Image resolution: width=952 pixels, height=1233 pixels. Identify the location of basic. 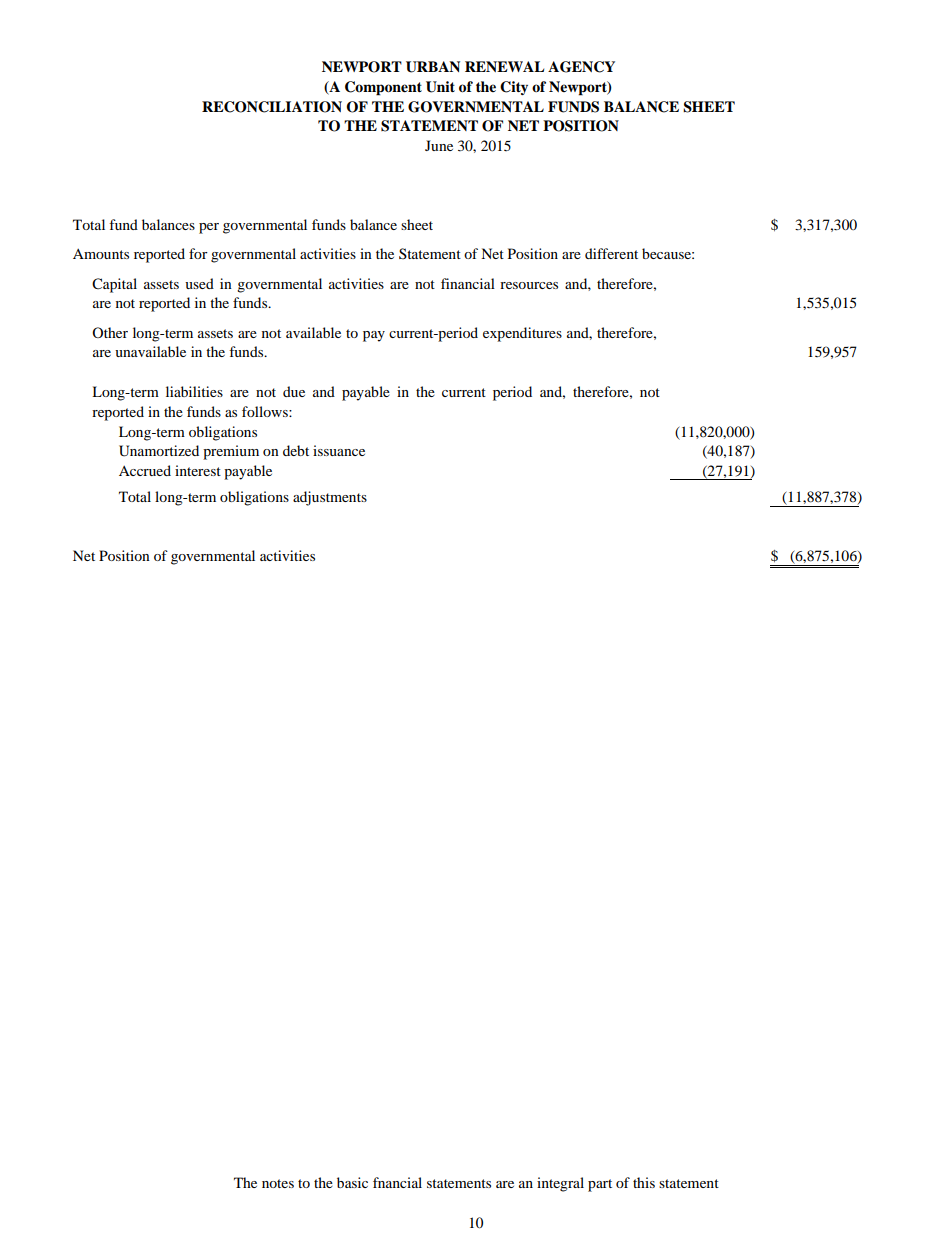
(352, 1182).
